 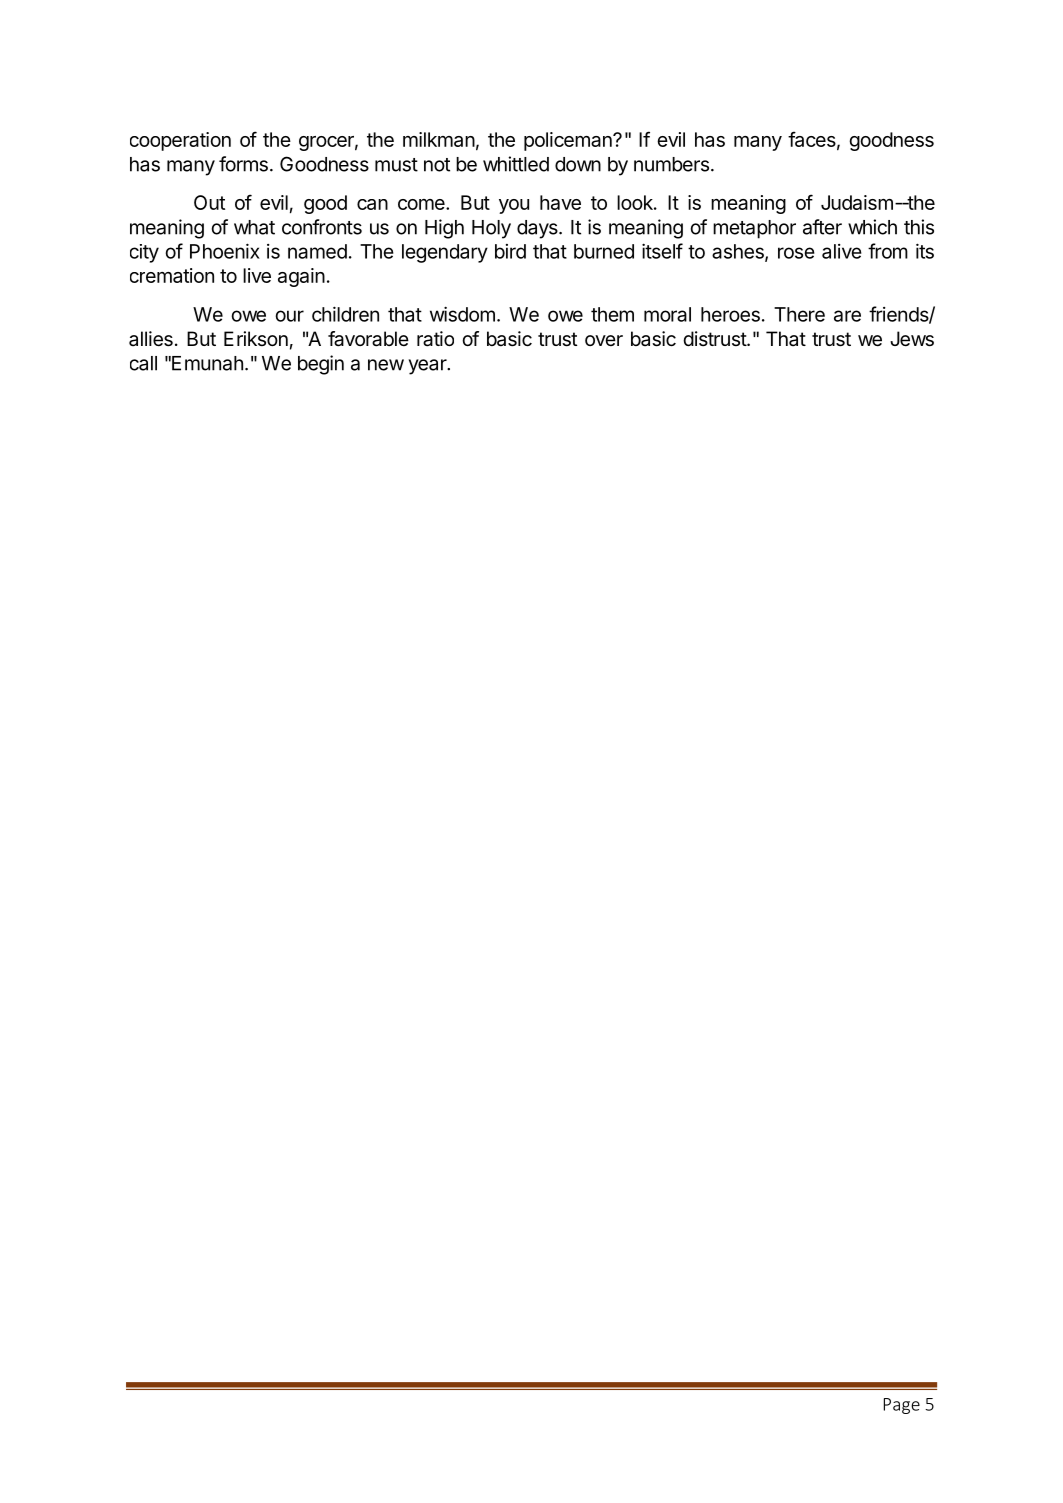 I want to click on over, so click(x=604, y=340).
